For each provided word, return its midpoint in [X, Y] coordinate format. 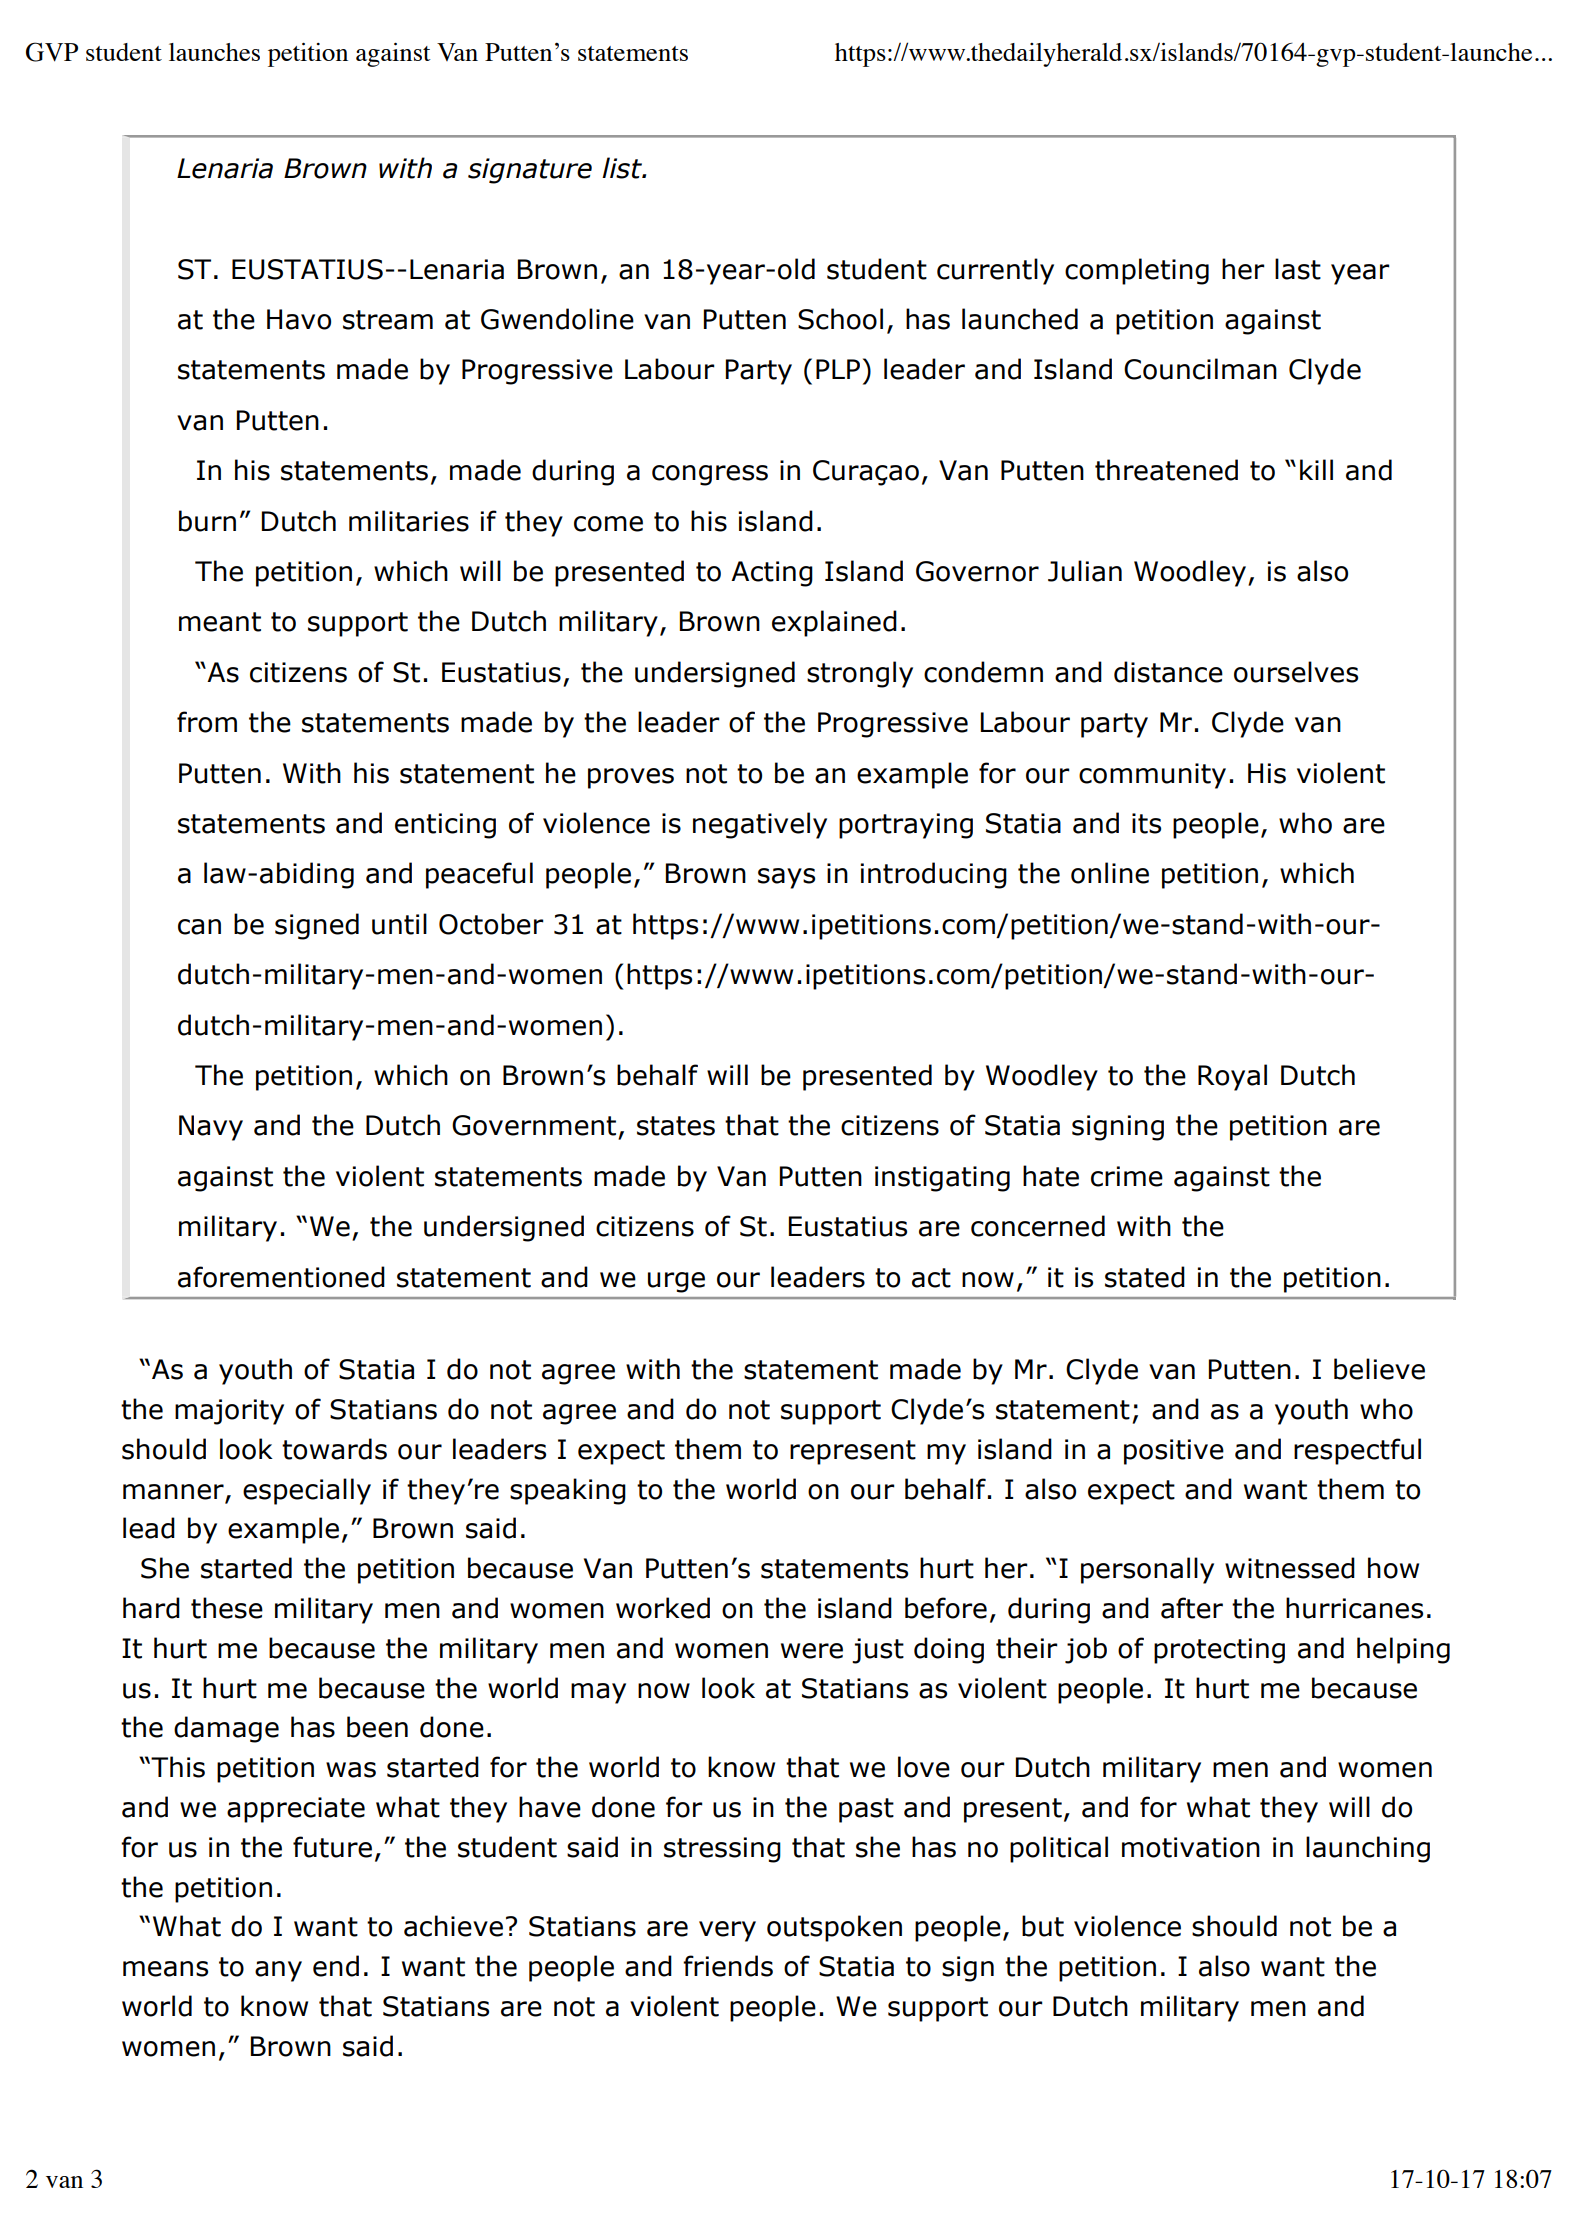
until [399, 924]
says [786, 878]
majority [229, 1412]
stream [388, 320]
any [278, 1971]
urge [676, 1282]
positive [1174, 1452]
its [1146, 823]
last [1298, 269]
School [840, 319]
